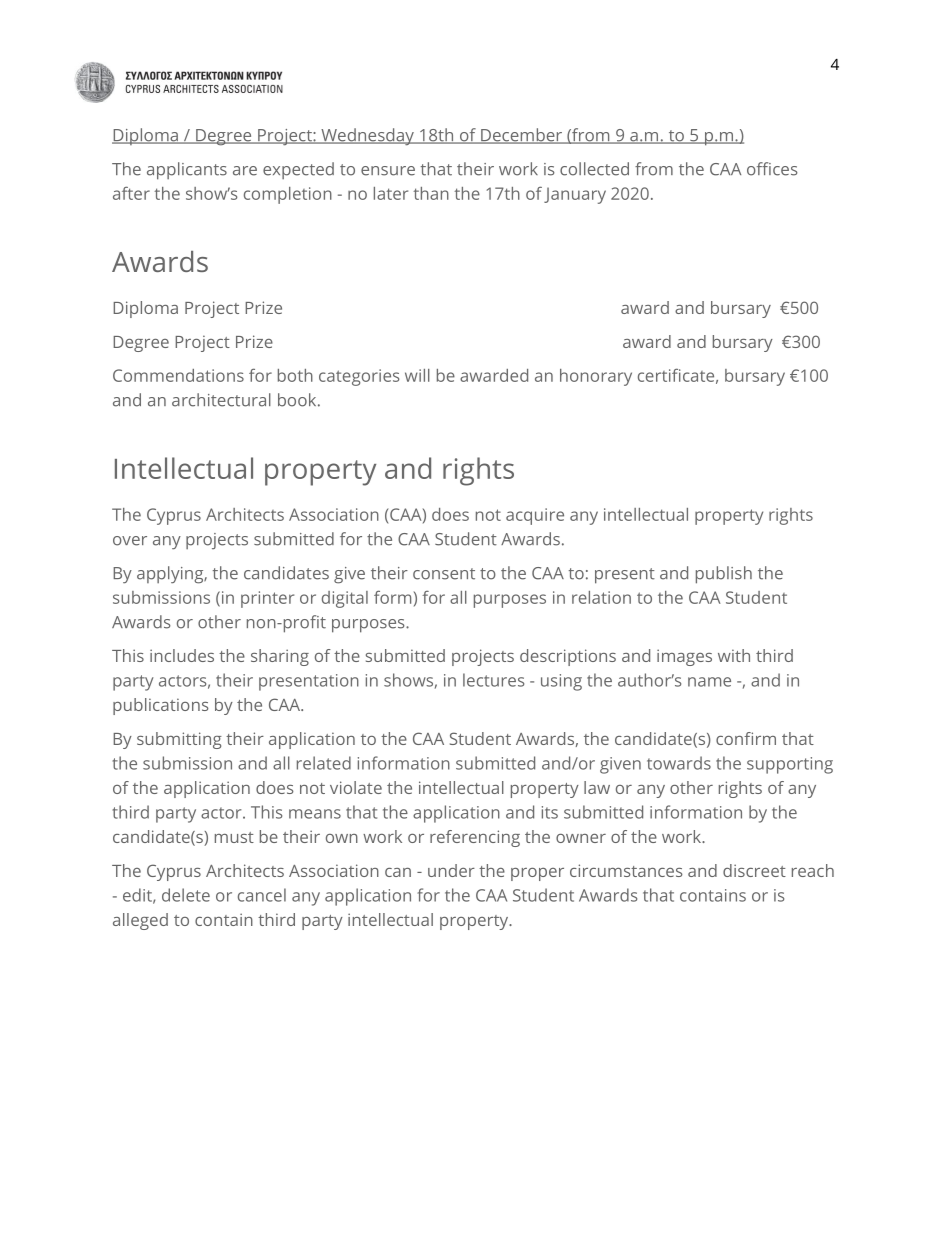 The height and width of the screenshot is (1233, 952). What do you see at coordinates (186, 895) in the screenshot?
I see `delete` at bounding box center [186, 895].
